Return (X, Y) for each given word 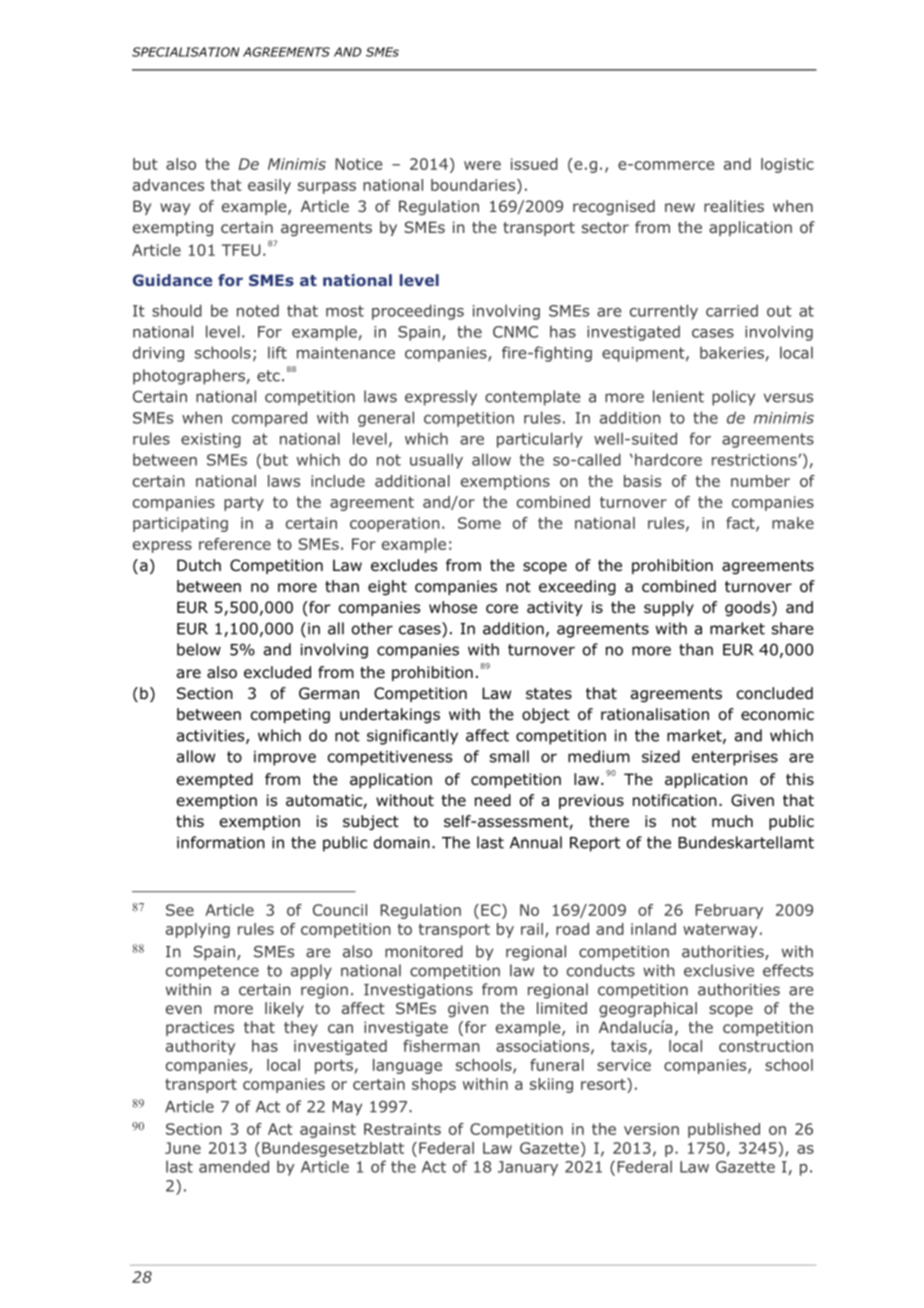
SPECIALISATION (185, 52)
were (482, 165)
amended (234, 1166)
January (528, 1168)
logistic (787, 165)
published (724, 1130)
